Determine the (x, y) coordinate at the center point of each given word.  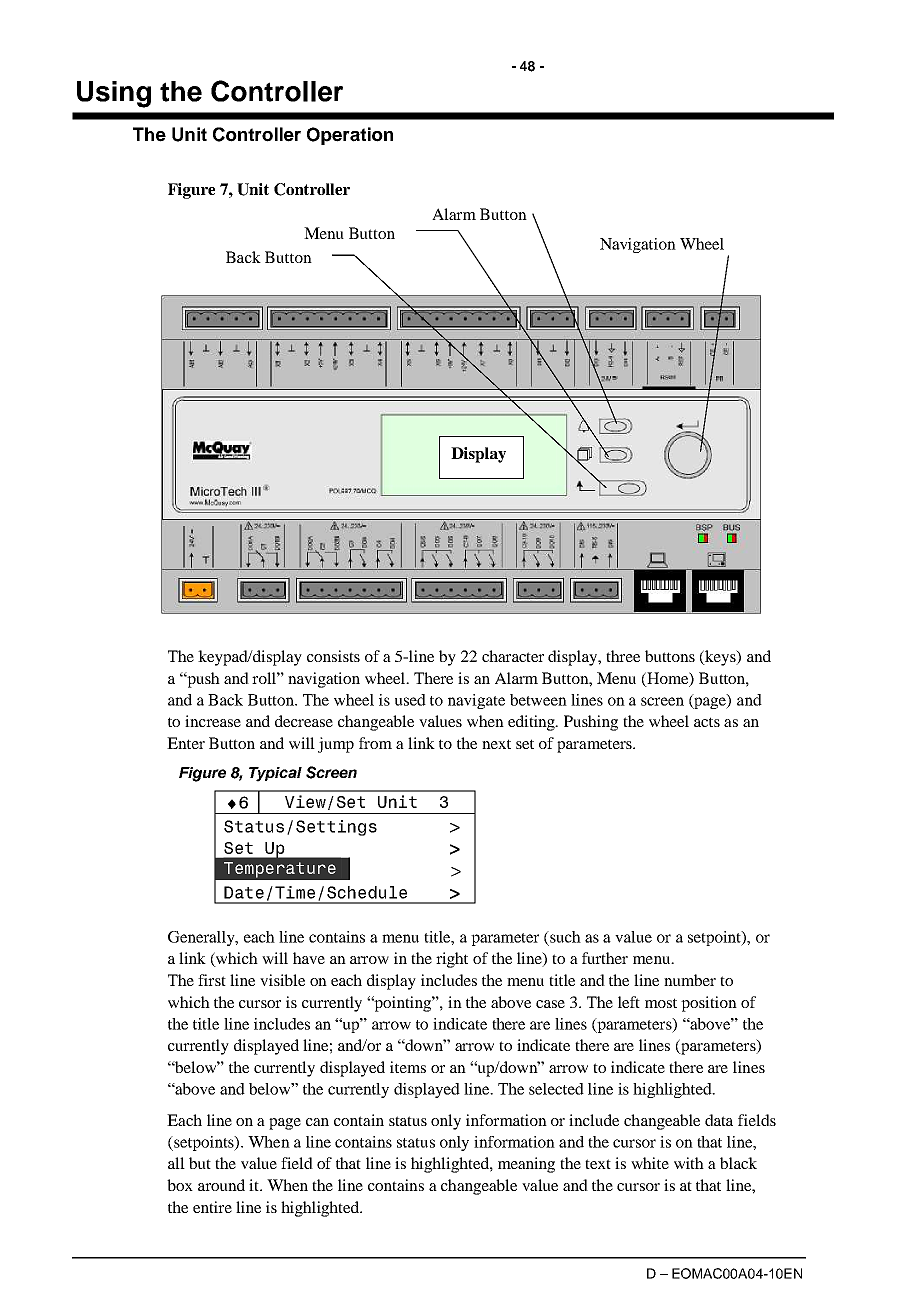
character (513, 656)
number (690, 980)
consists (333, 656)
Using (114, 94)
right (452, 960)
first (212, 980)
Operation (350, 136)
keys (720, 658)
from (375, 743)
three (623, 656)
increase (213, 721)
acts (707, 722)
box (180, 1185)
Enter (186, 743)
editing (532, 723)
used (410, 700)
